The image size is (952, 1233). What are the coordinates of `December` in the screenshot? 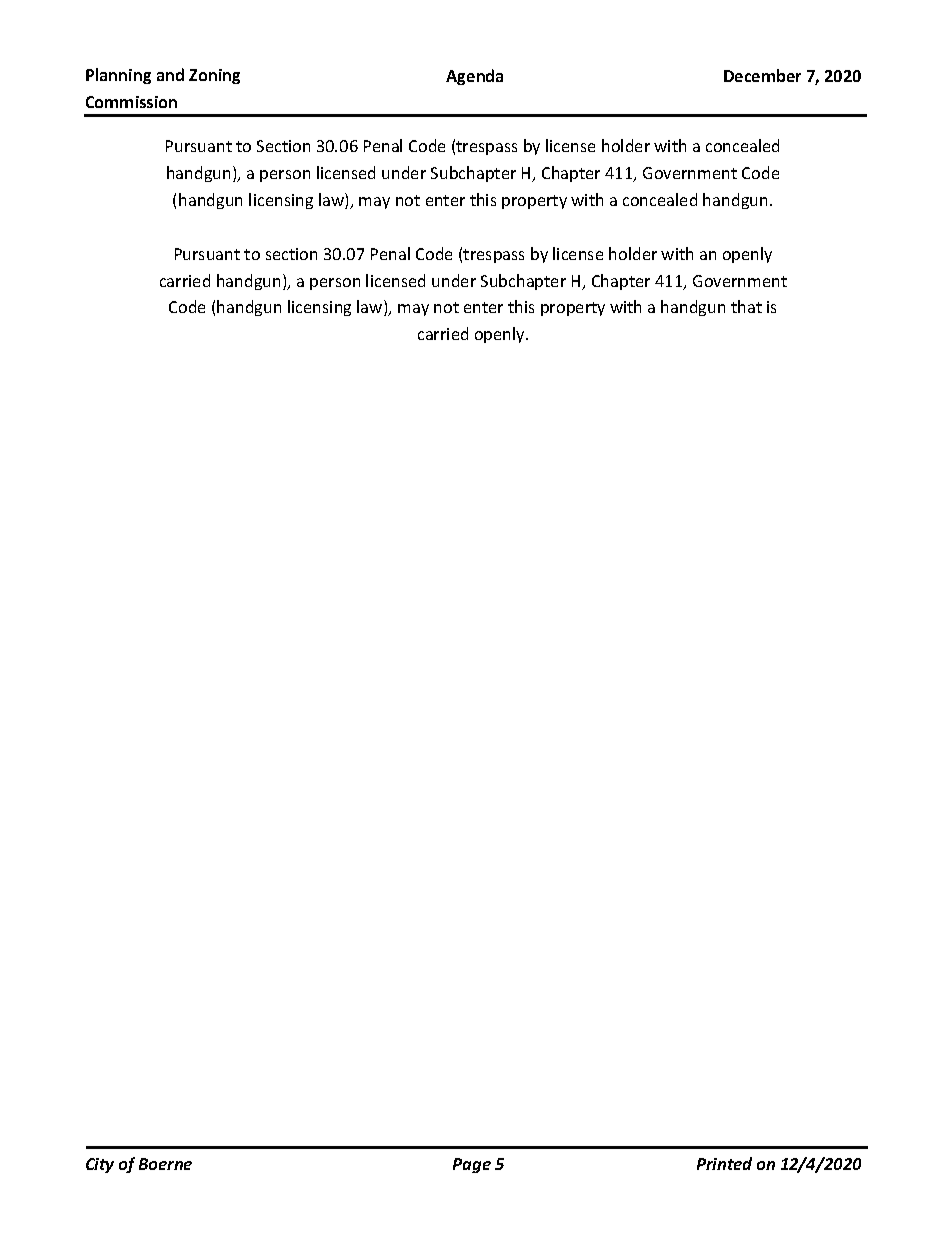 It's located at (762, 75).
